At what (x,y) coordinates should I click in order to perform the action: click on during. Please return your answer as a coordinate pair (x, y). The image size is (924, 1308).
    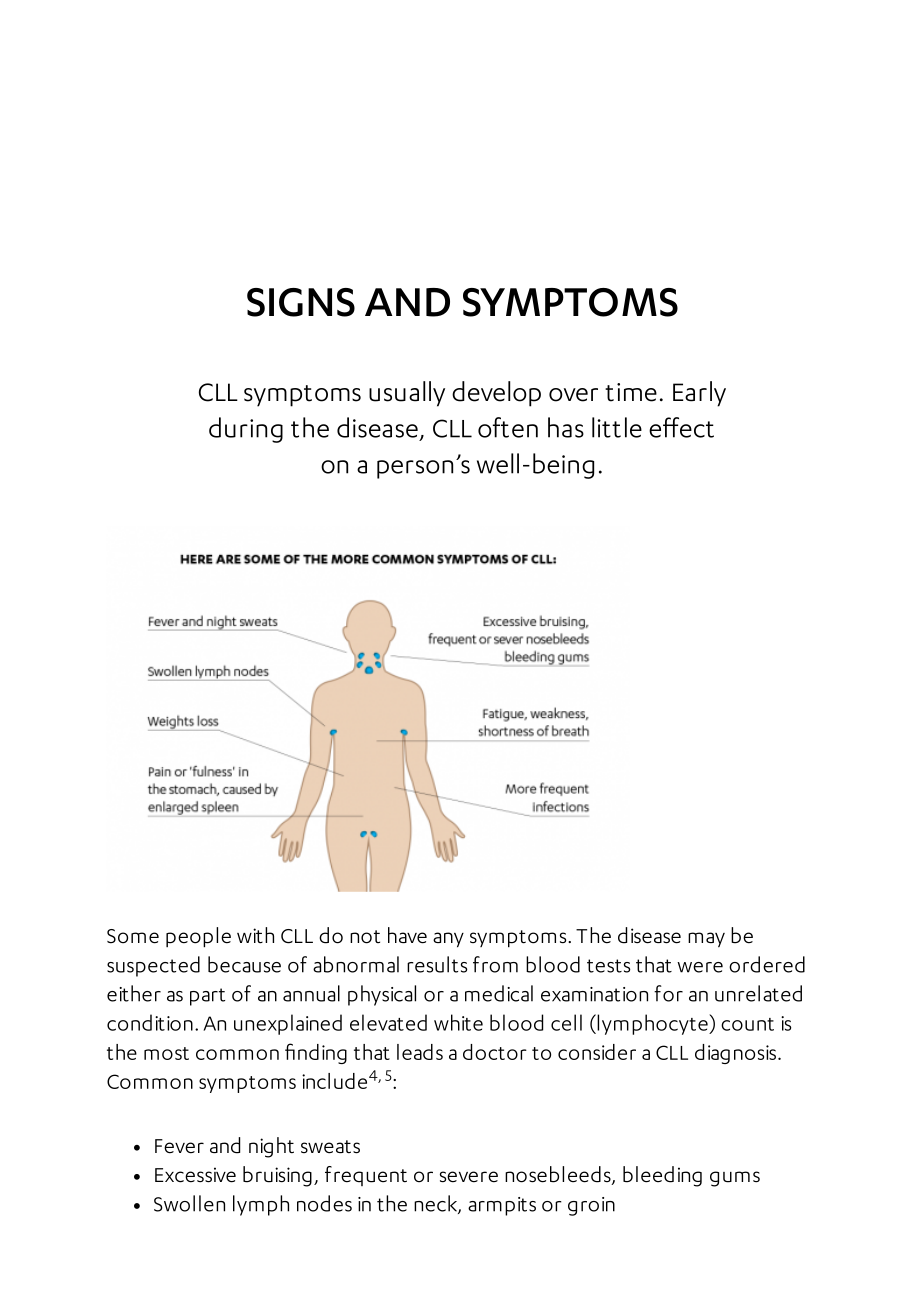
    Looking at the image, I should click on (246, 430).
